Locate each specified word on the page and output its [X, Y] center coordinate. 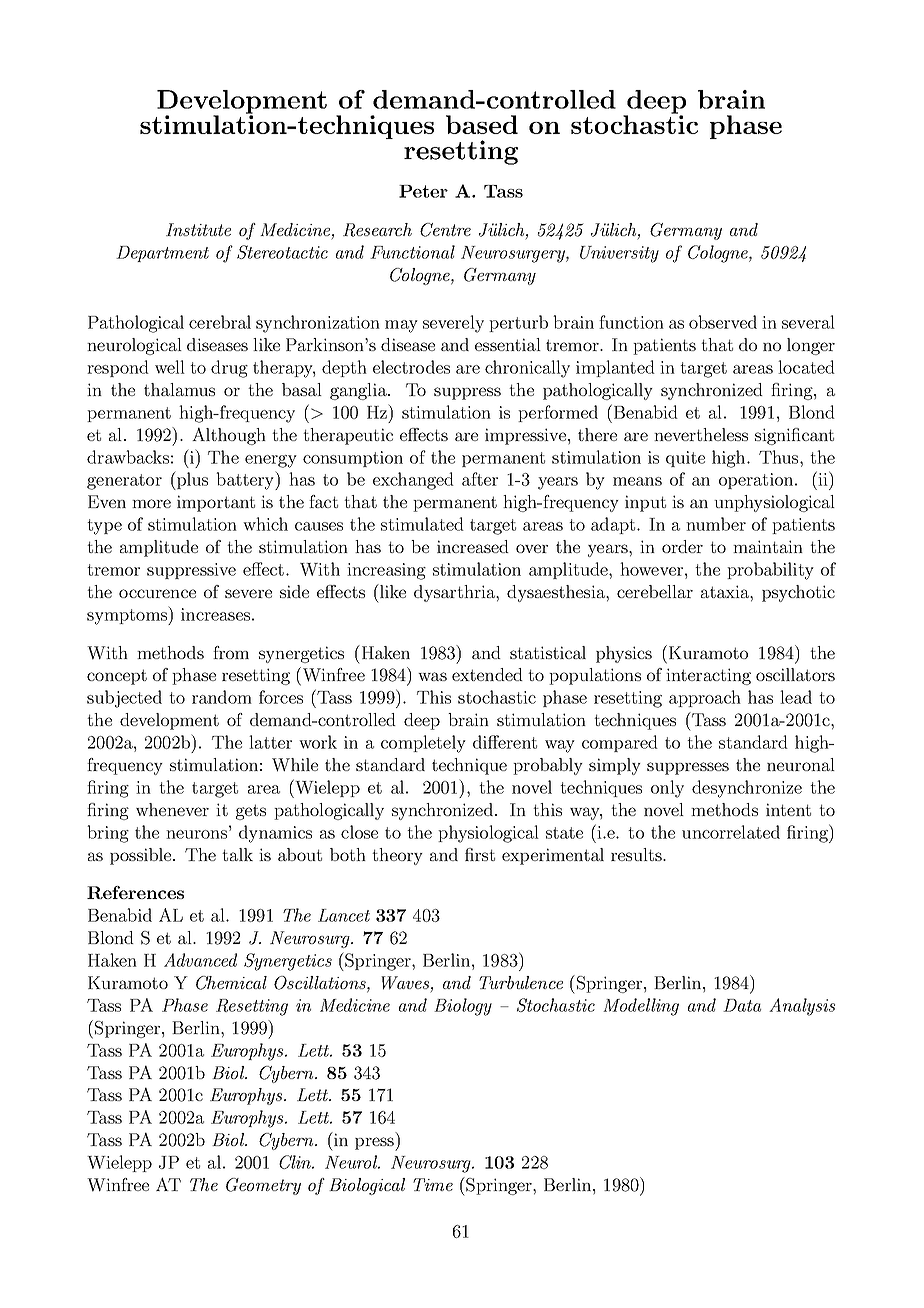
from [231, 652]
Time [433, 1184]
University [619, 254]
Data [742, 1005]
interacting [708, 676]
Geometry [263, 1186]
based [482, 124]
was [432, 676]
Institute [198, 229]
